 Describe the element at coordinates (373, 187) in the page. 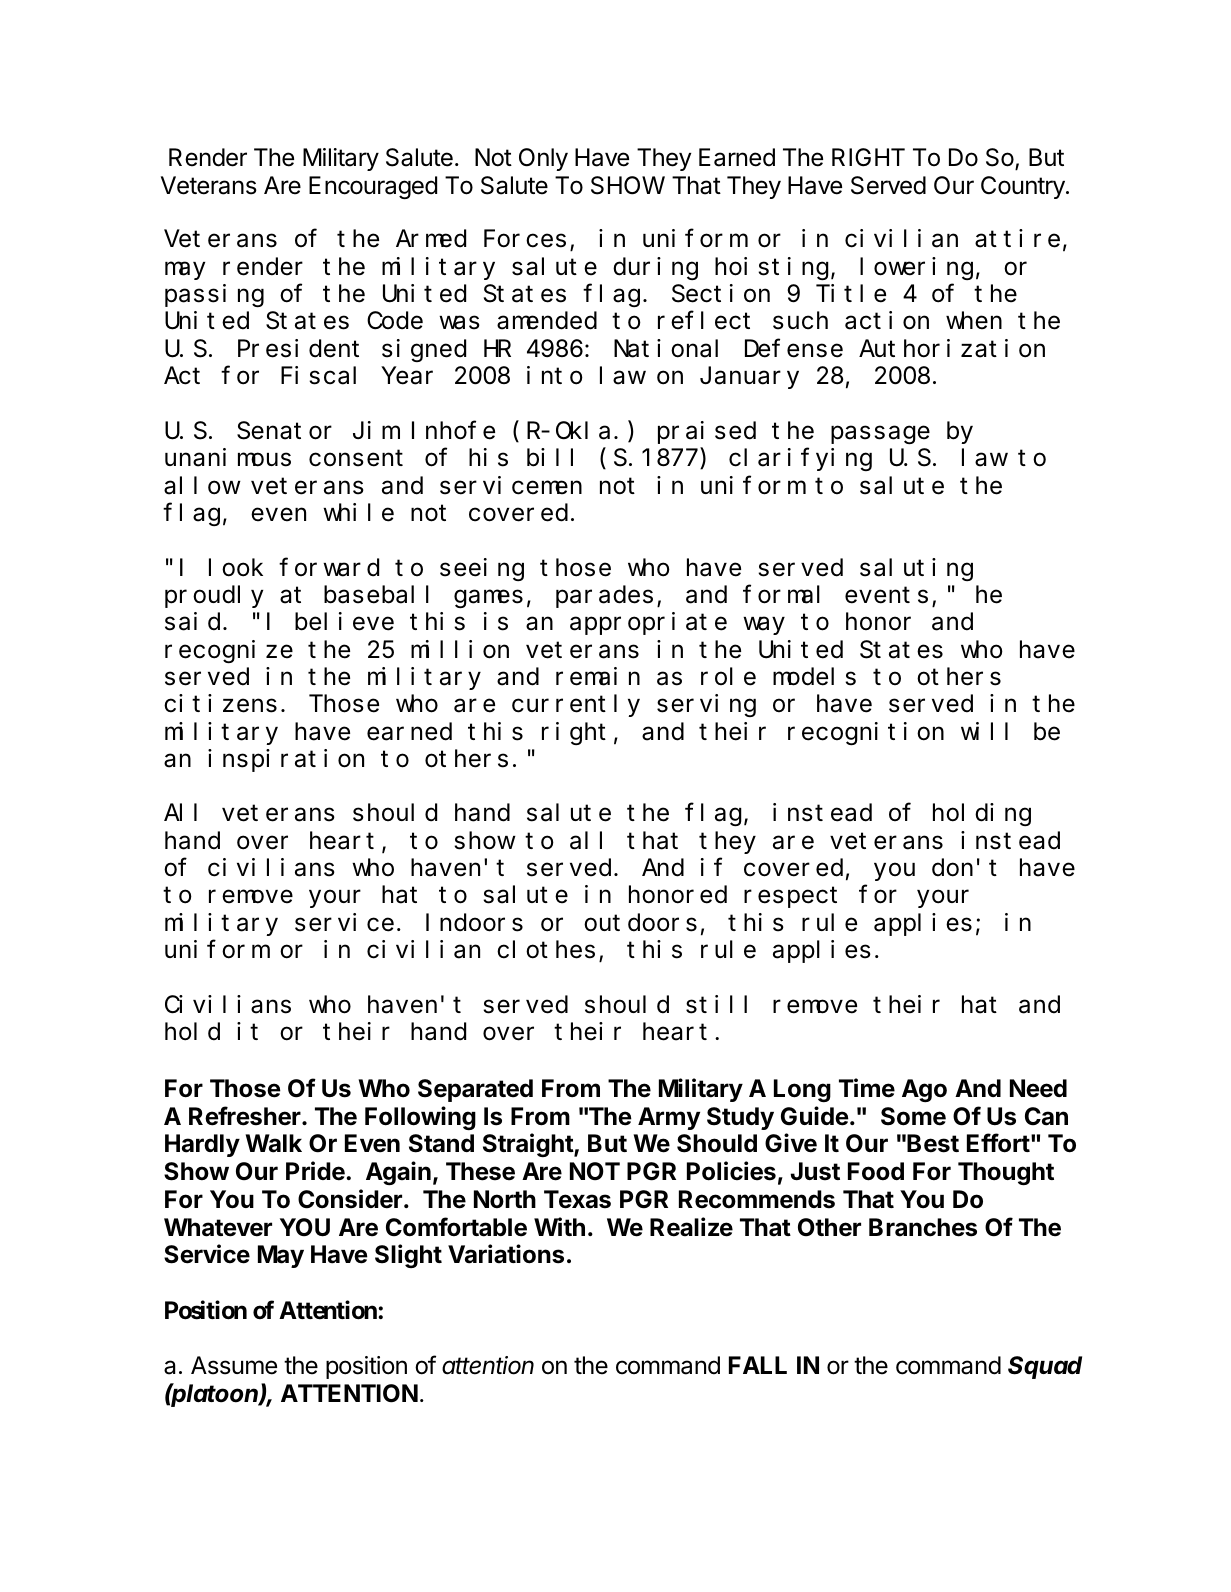

I see `Encouraged` at that location.
